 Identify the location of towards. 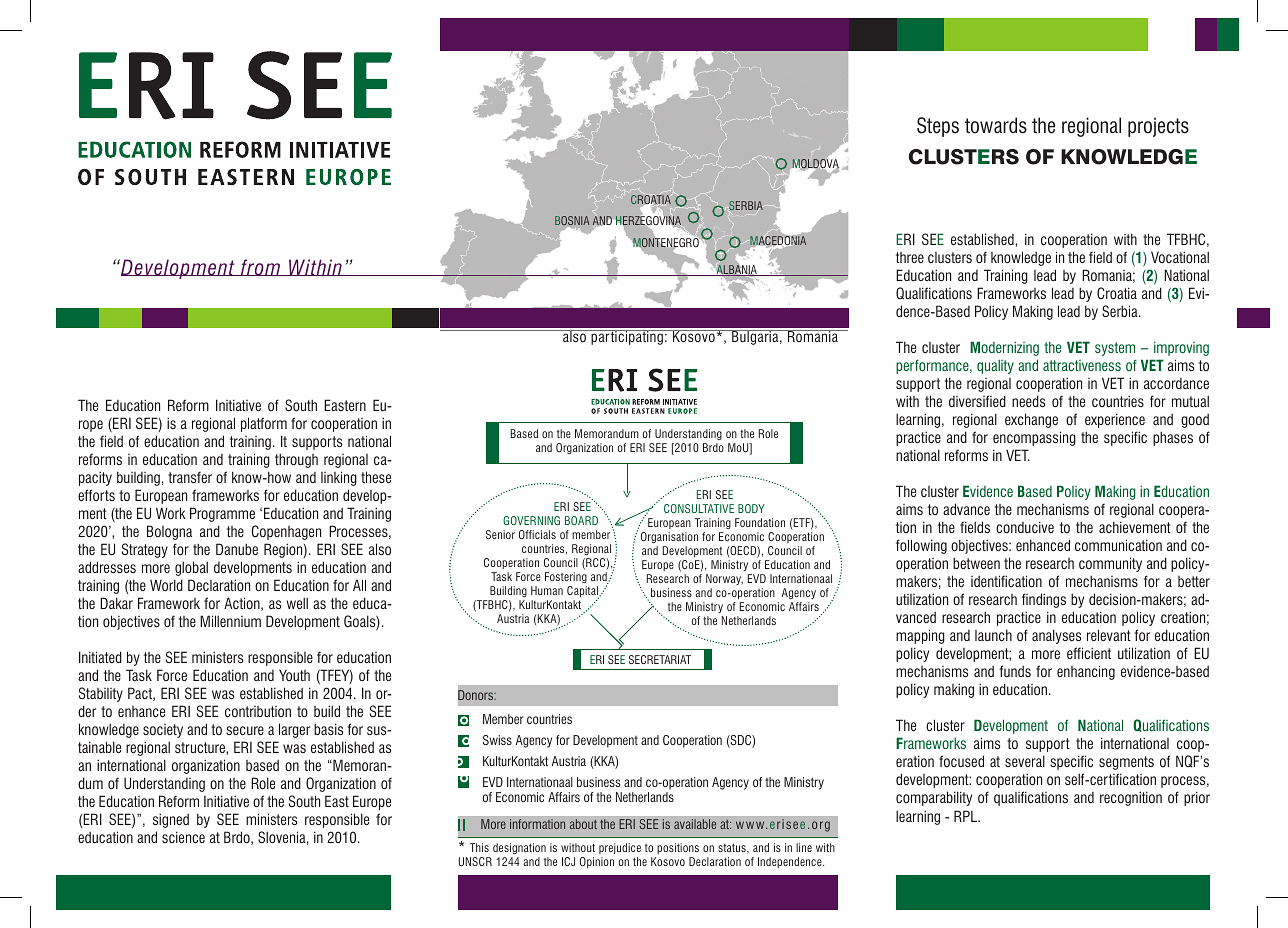
(996, 125).
